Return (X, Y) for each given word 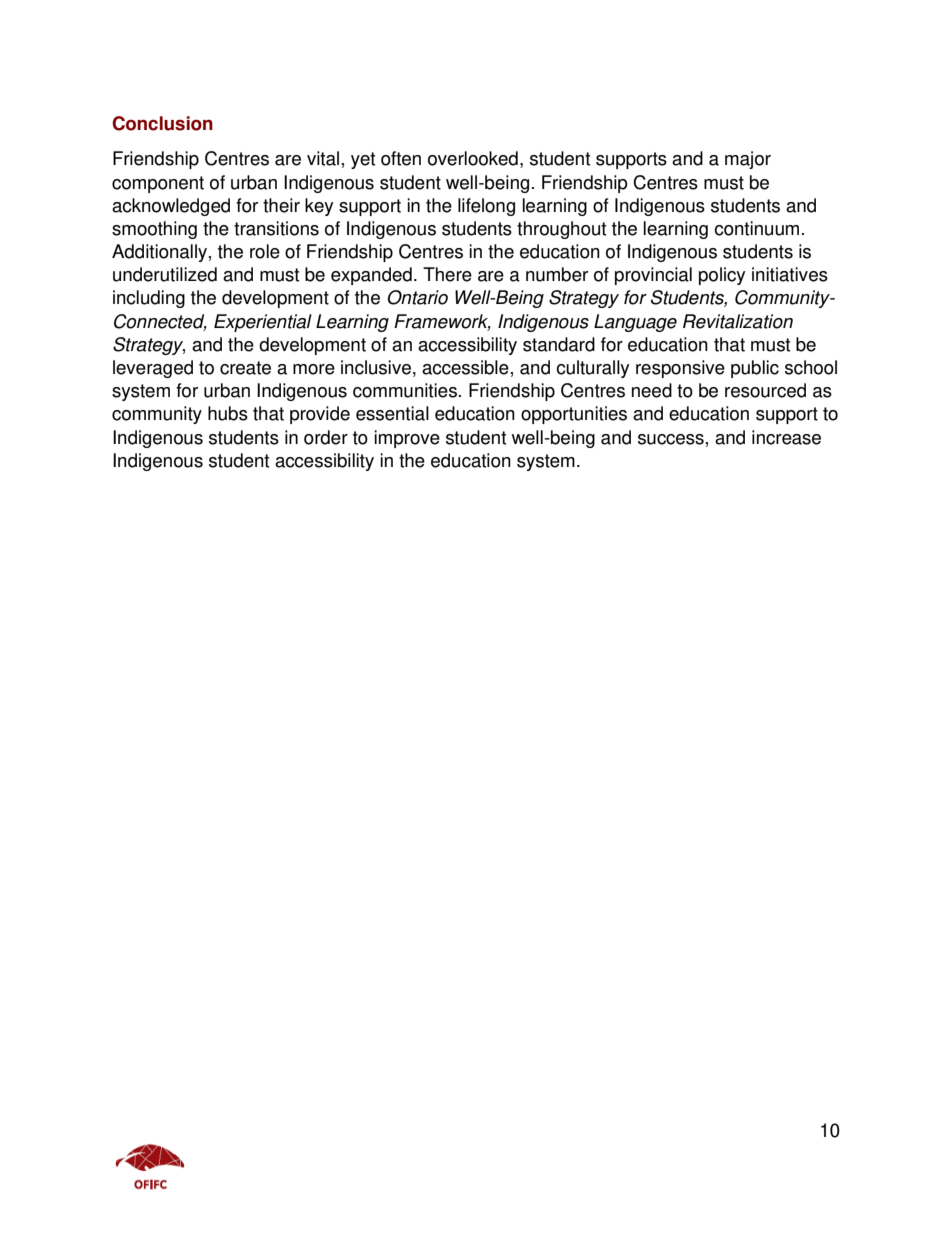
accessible (465, 367)
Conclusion (162, 123)
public (755, 369)
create (245, 368)
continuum (756, 228)
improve (407, 439)
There (447, 274)
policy (722, 276)
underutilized (165, 274)
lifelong (486, 207)
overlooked (473, 158)
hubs (228, 413)
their (281, 205)
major (748, 160)
